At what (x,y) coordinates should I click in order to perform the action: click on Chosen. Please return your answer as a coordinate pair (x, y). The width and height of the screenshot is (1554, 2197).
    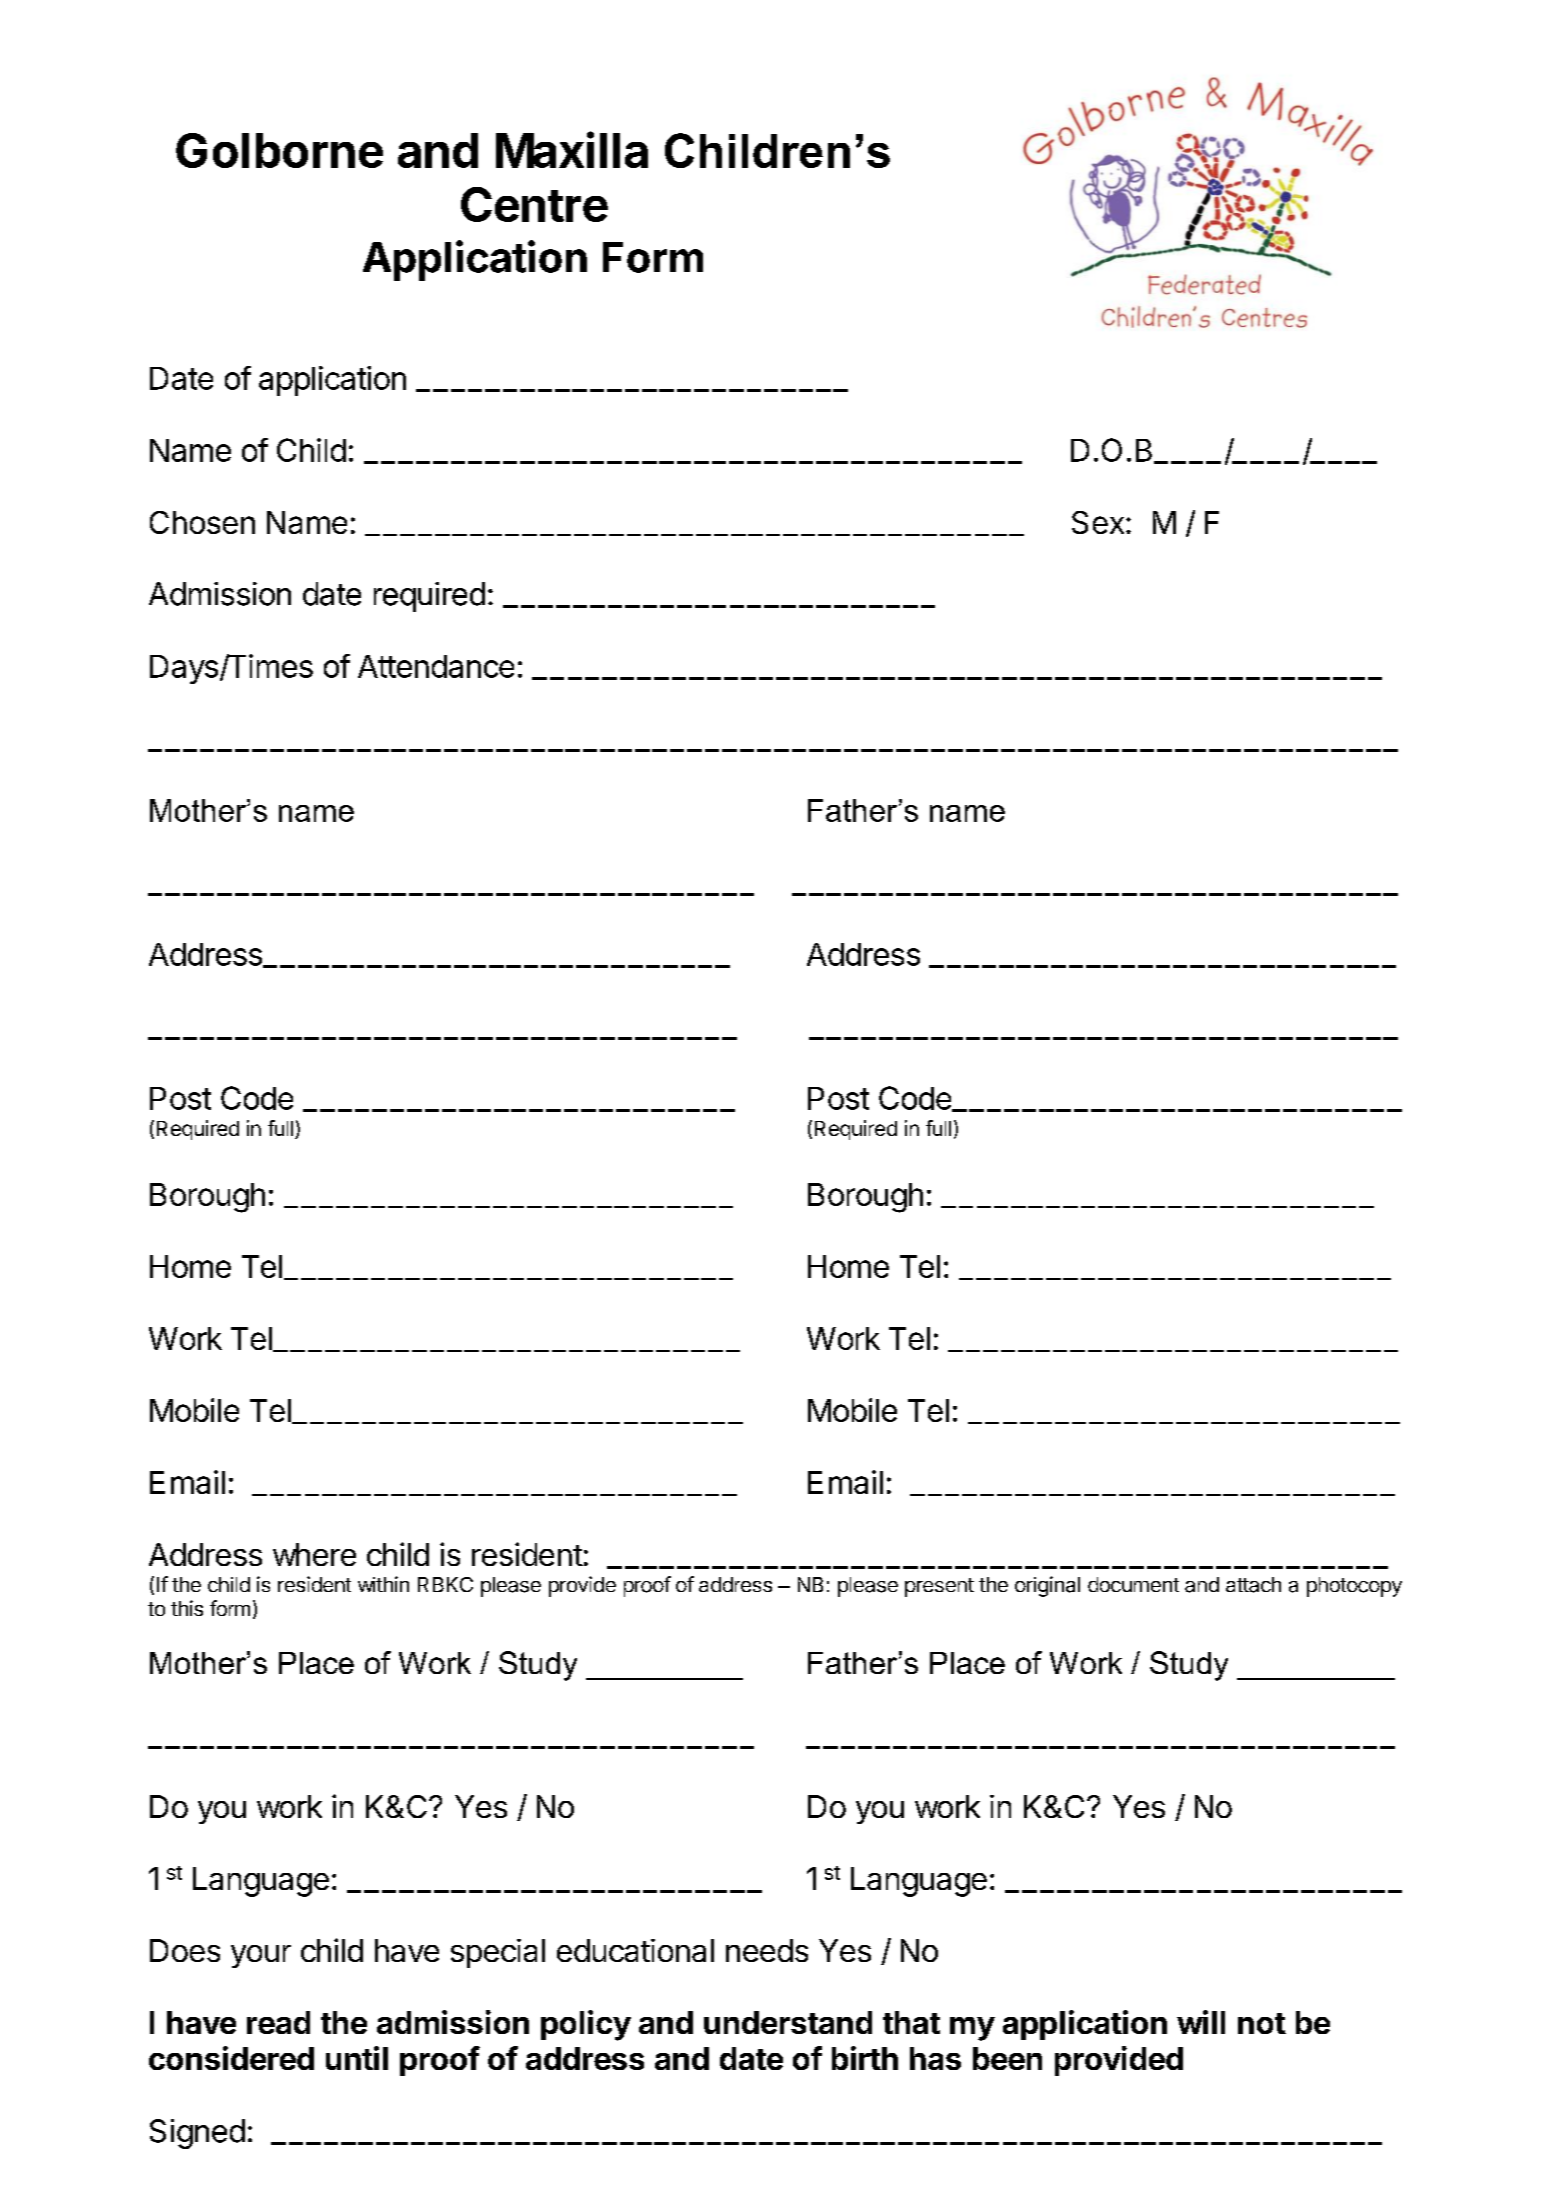
    Looking at the image, I should click on (202, 522).
